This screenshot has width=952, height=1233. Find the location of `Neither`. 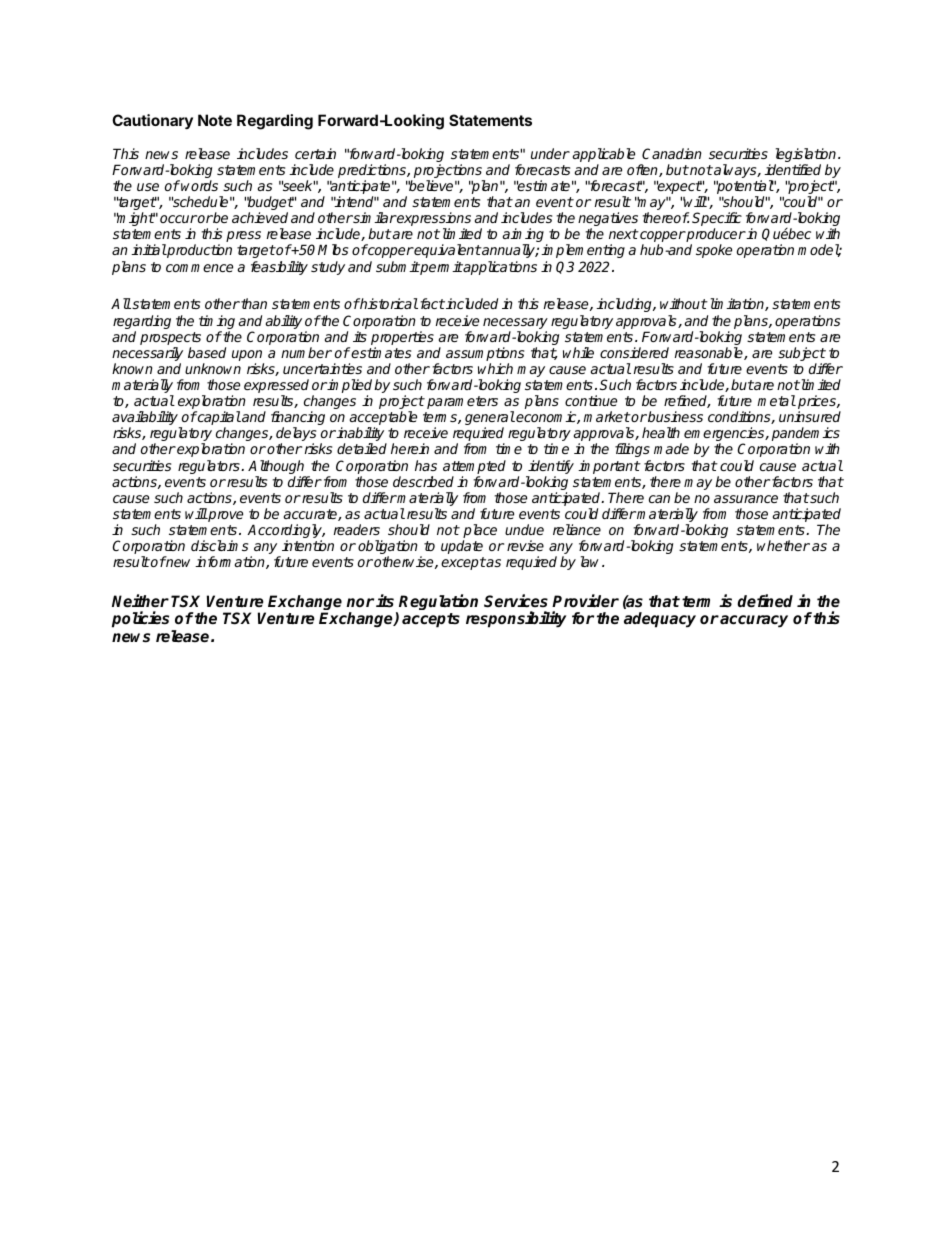

Neither is located at coordinates (140, 601).
